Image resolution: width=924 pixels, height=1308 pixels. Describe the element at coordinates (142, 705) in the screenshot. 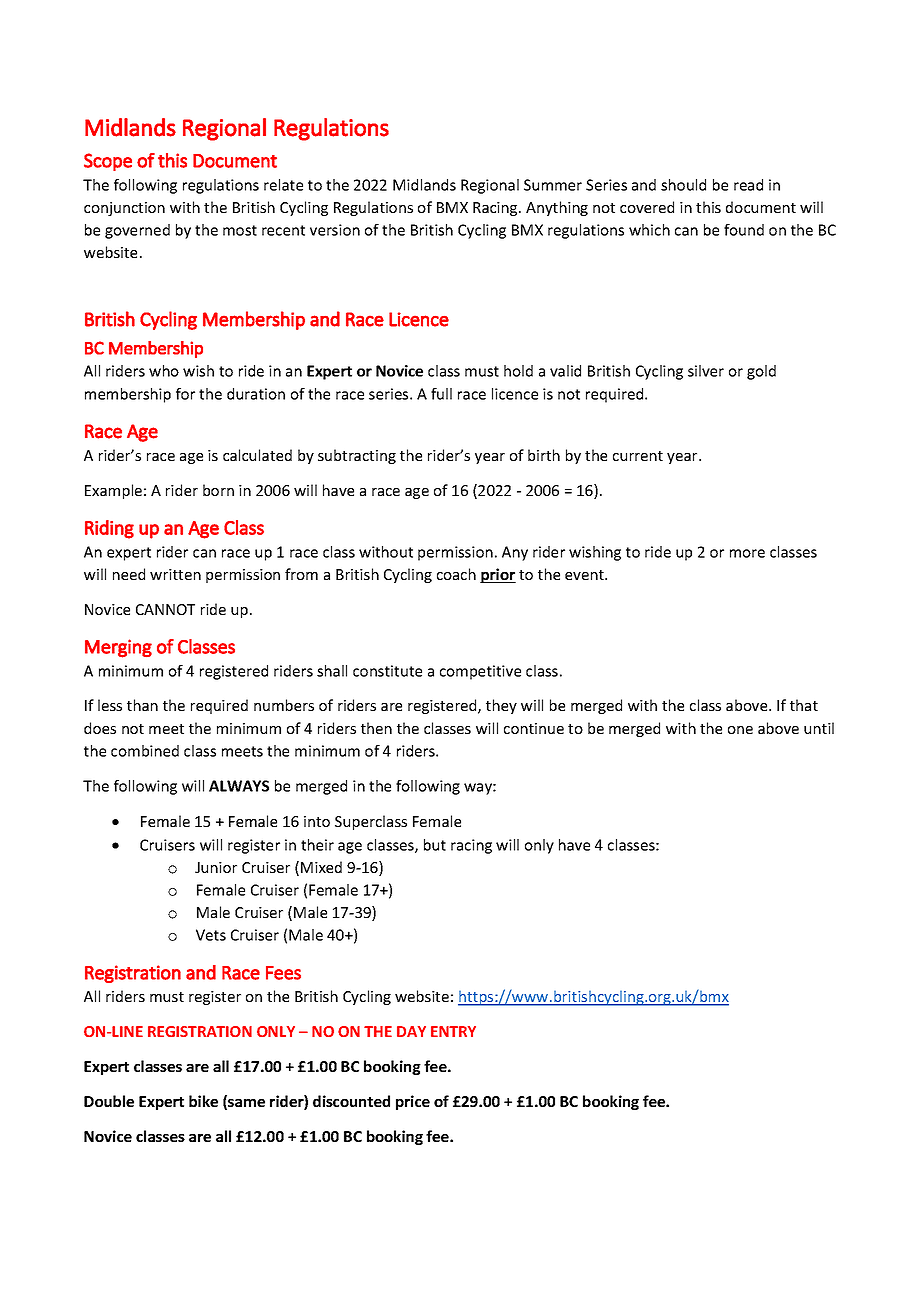

I see `than` at that location.
